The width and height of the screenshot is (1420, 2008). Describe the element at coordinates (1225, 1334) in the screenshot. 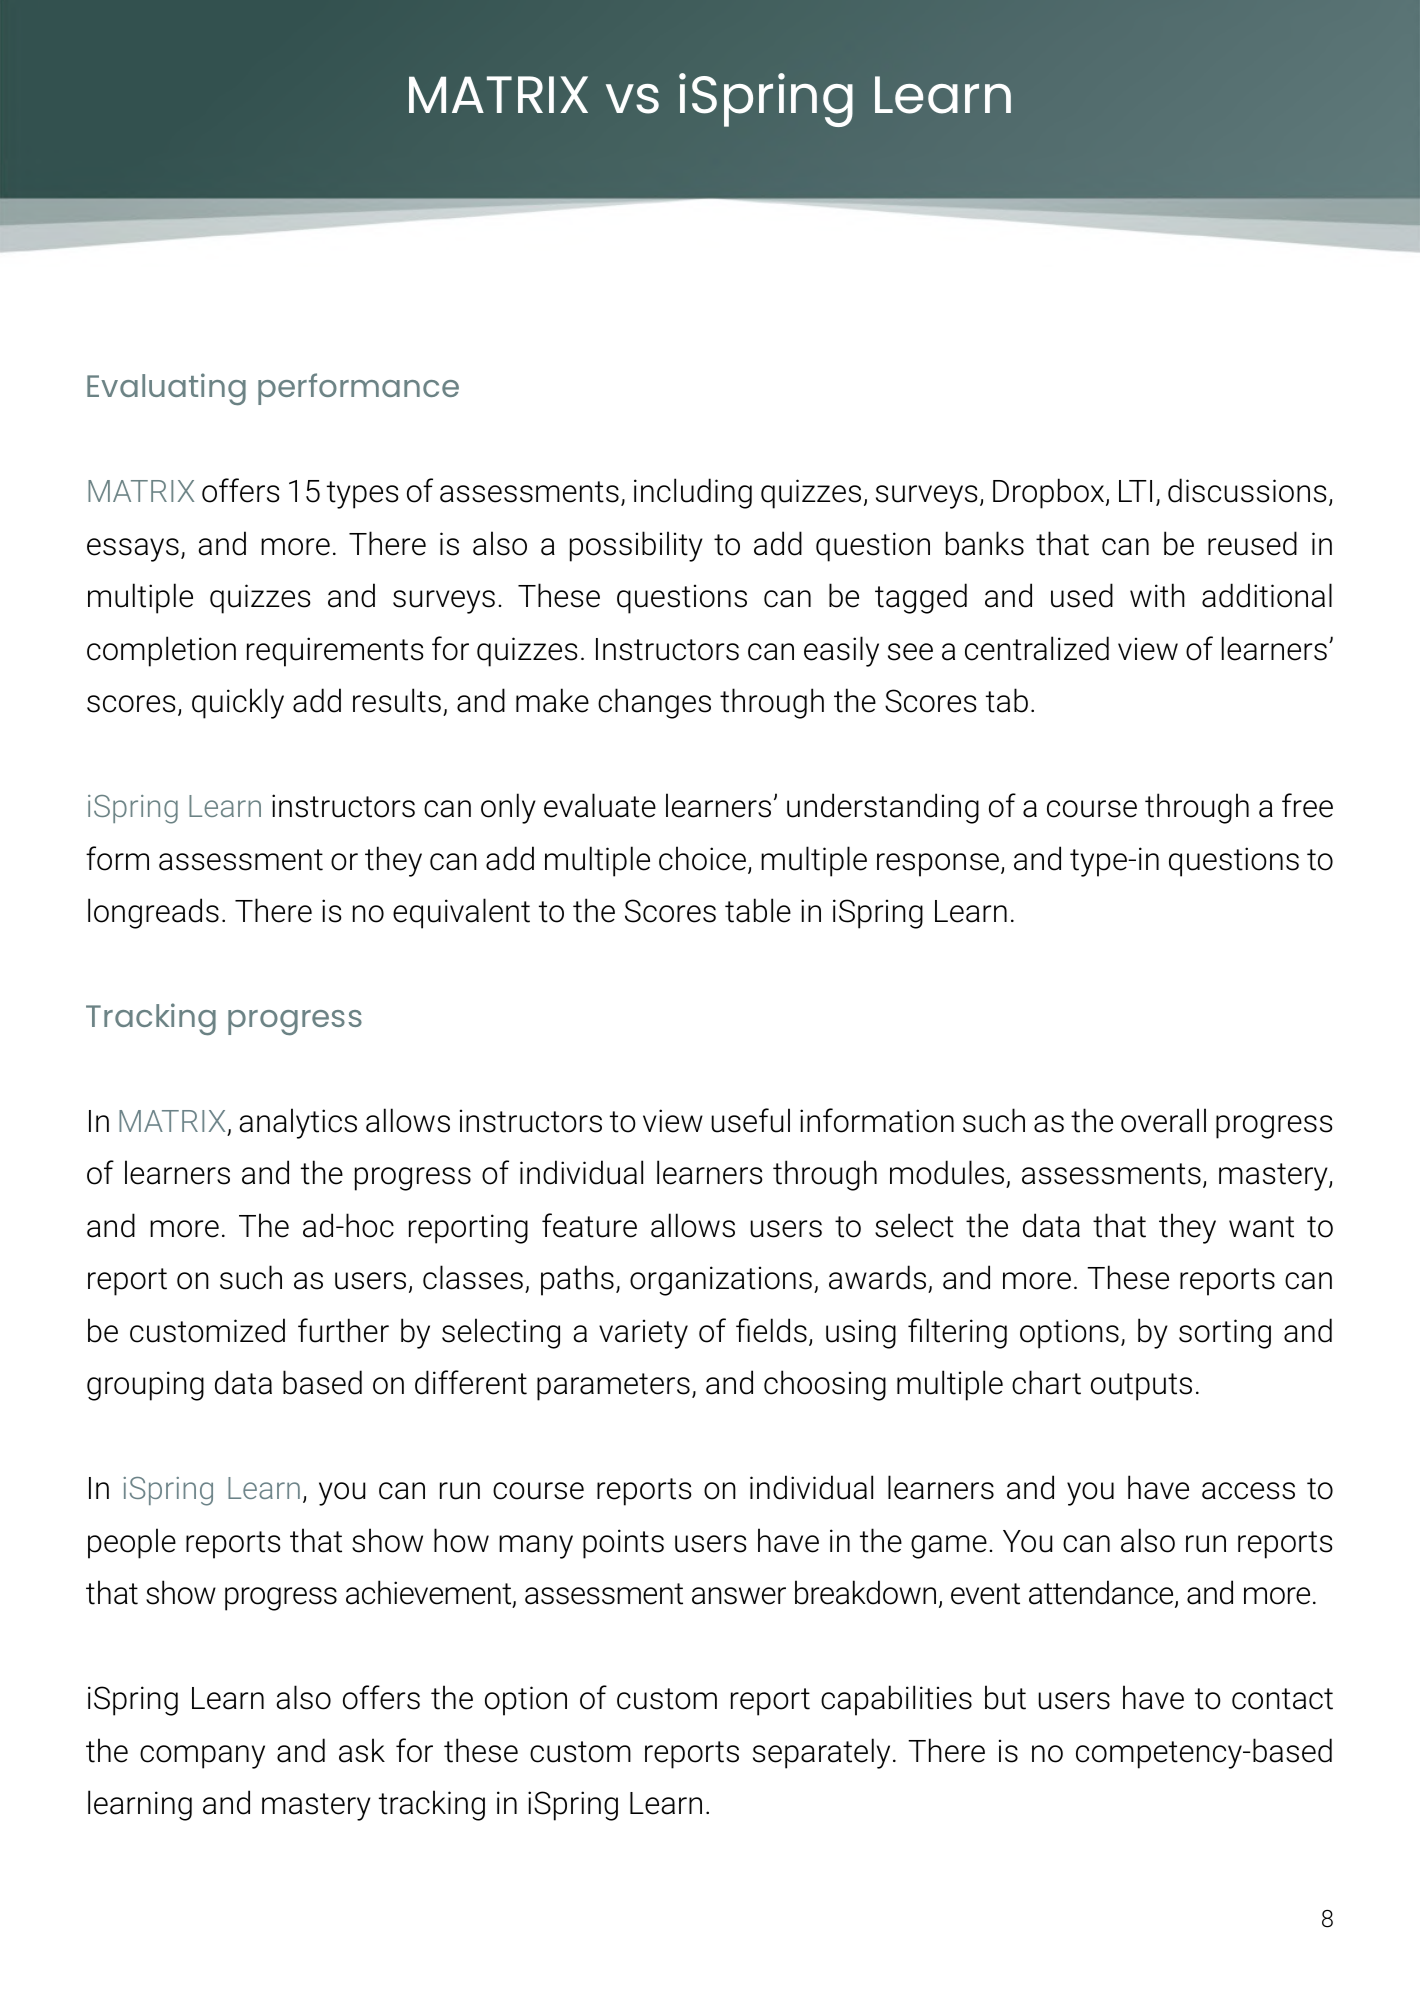

I see `sorting` at that location.
